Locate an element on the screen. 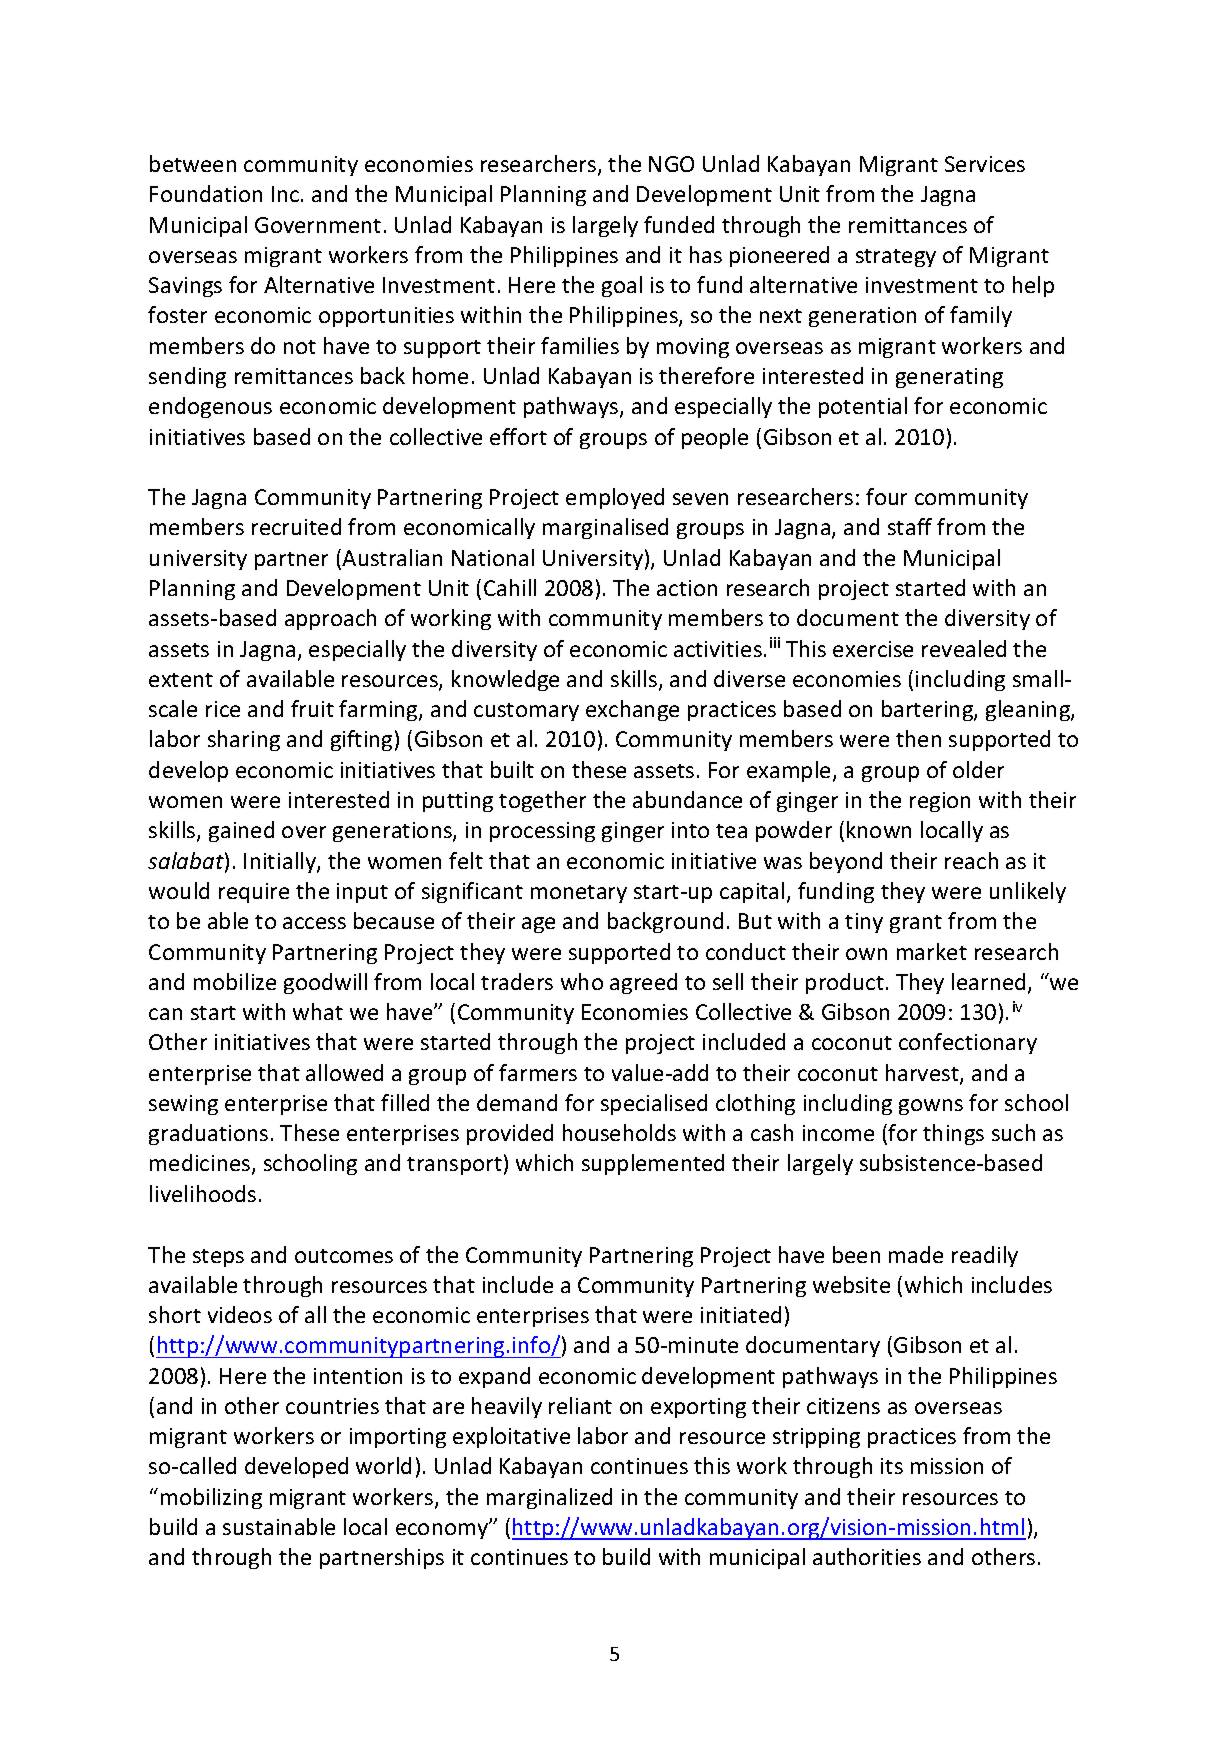 The width and height of the screenshot is (1231, 1741). mobilizing is located at coordinates (211, 1498).
